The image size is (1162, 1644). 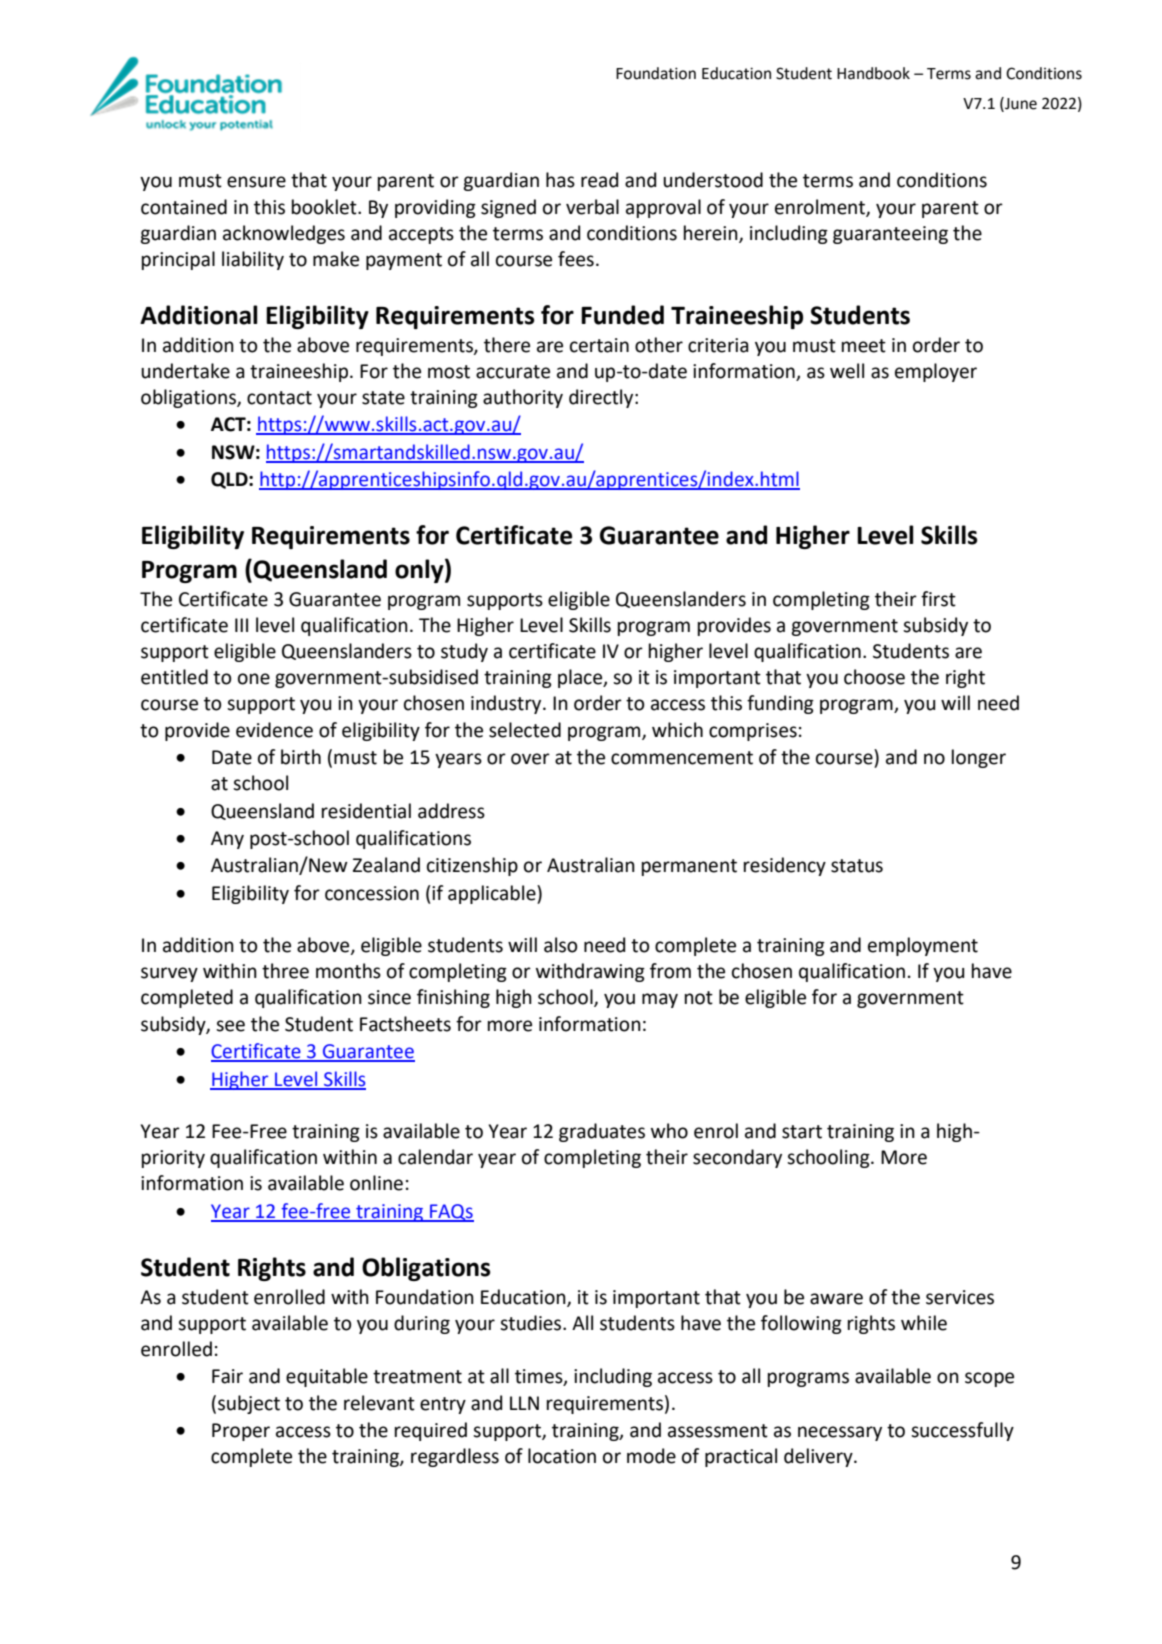 I want to click on has, so click(x=560, y=180).
